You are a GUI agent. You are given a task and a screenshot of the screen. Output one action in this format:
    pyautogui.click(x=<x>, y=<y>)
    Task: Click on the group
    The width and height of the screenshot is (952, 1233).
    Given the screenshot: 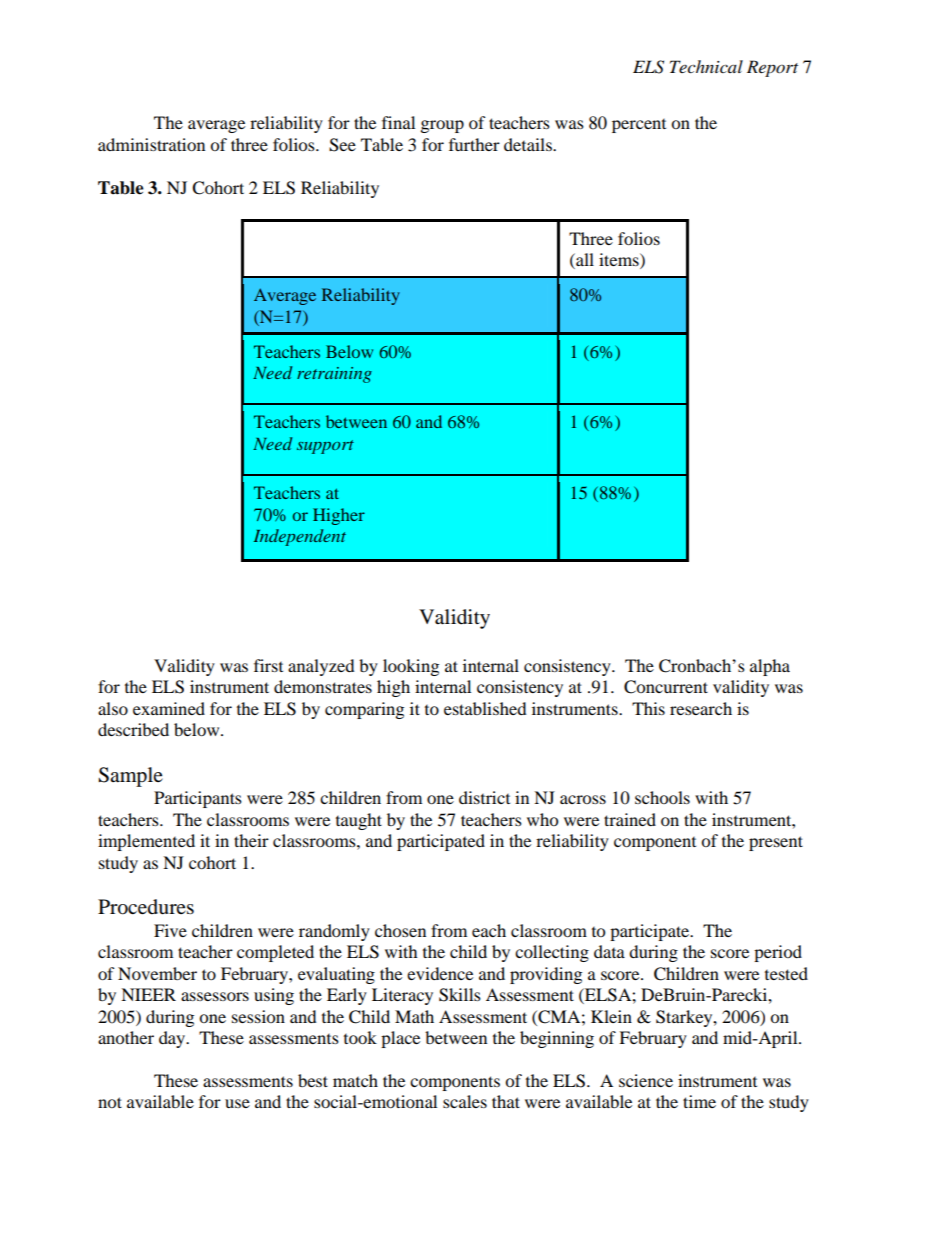 What is the action you would take?
    pyautogui.click(x=442, y=126)
